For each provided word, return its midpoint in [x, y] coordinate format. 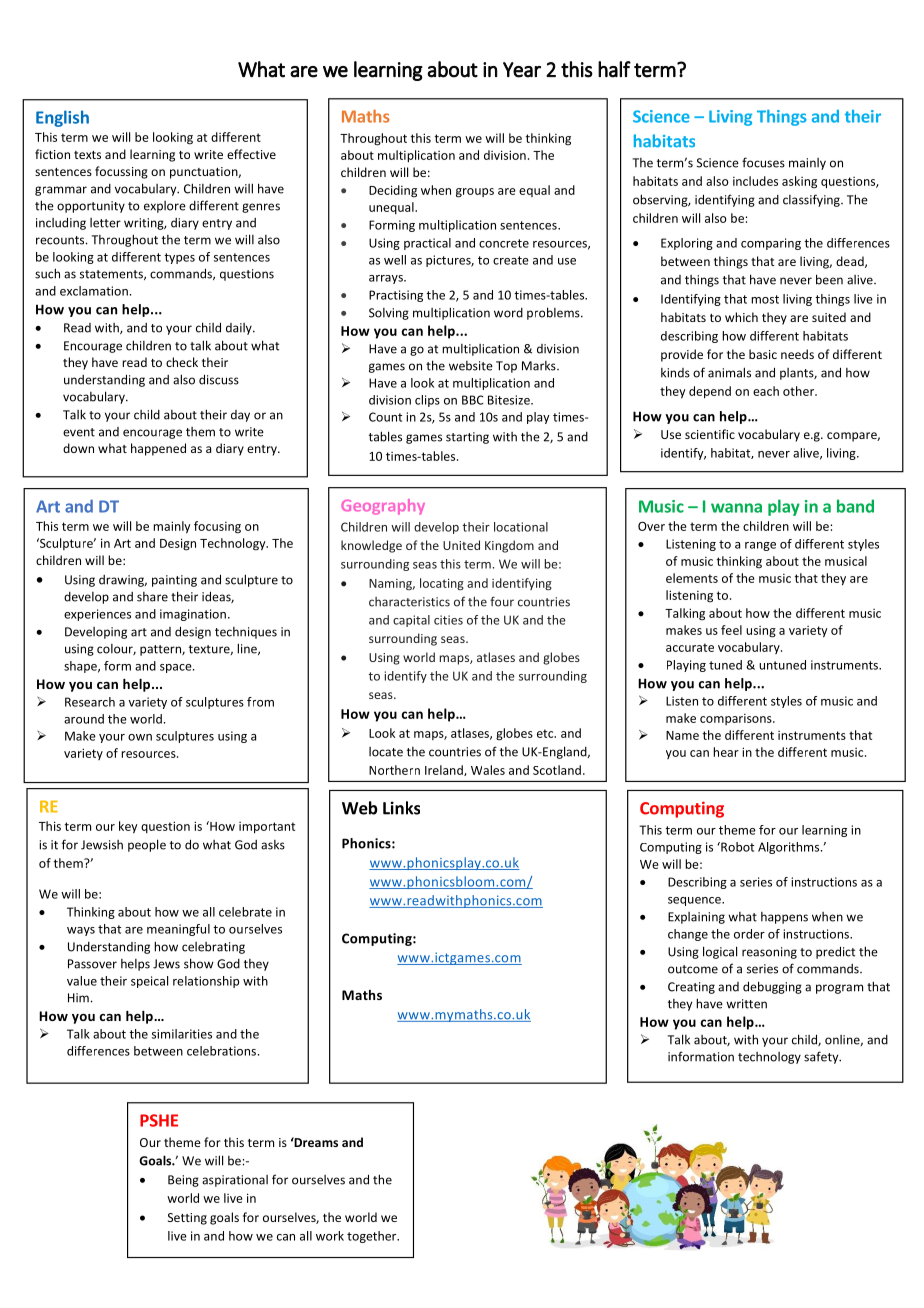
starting [467, 438]
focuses [763, 162]
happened [158, 449]
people [147, 845]
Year [522, 70]
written [746, 1004]
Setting [187, 1219]
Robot [736, 847]
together [373, 1237]
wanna [736, 508]
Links [401, 808]
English [62, 118]
